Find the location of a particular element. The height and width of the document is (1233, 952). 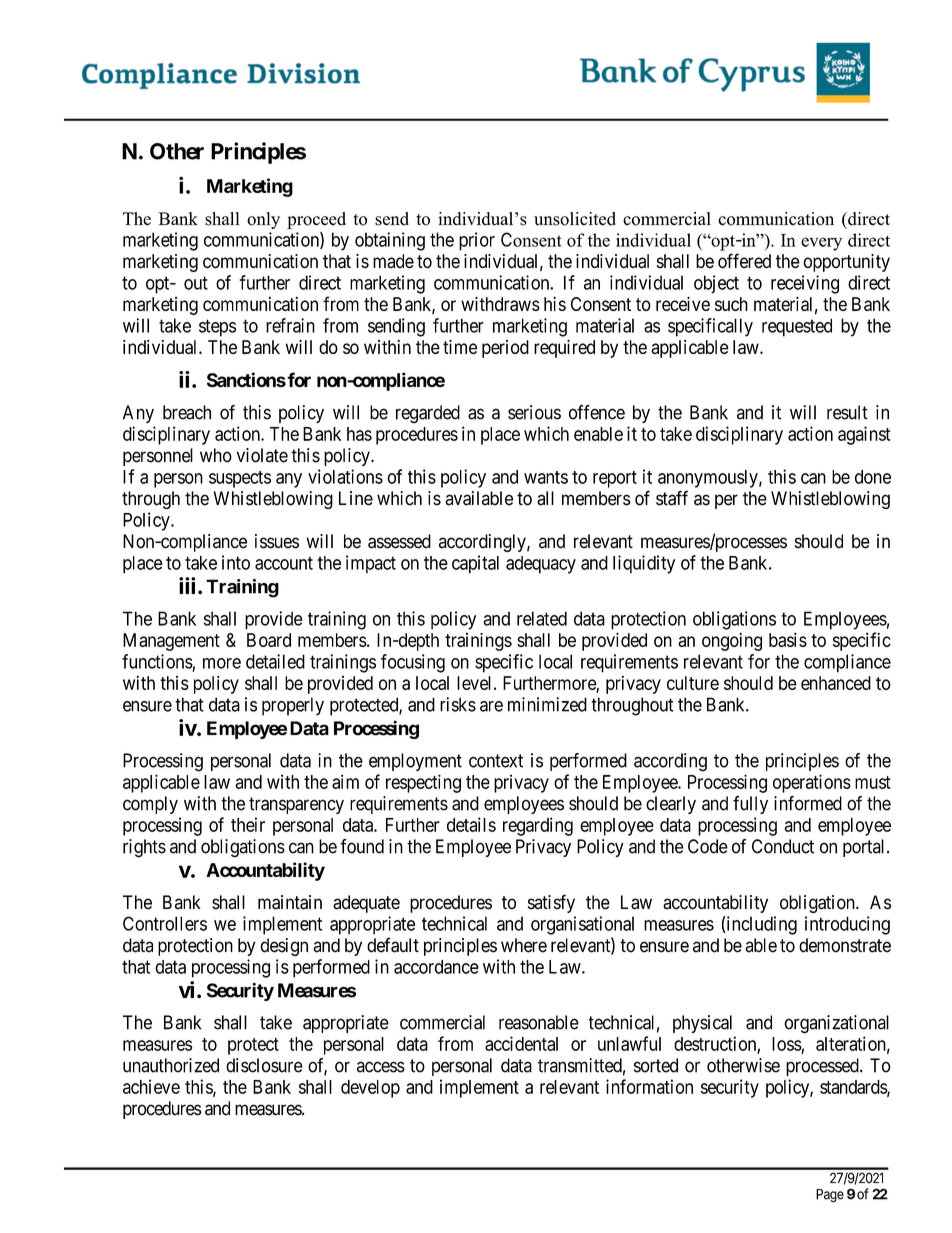

basis is located at coordinates (788, 640).
